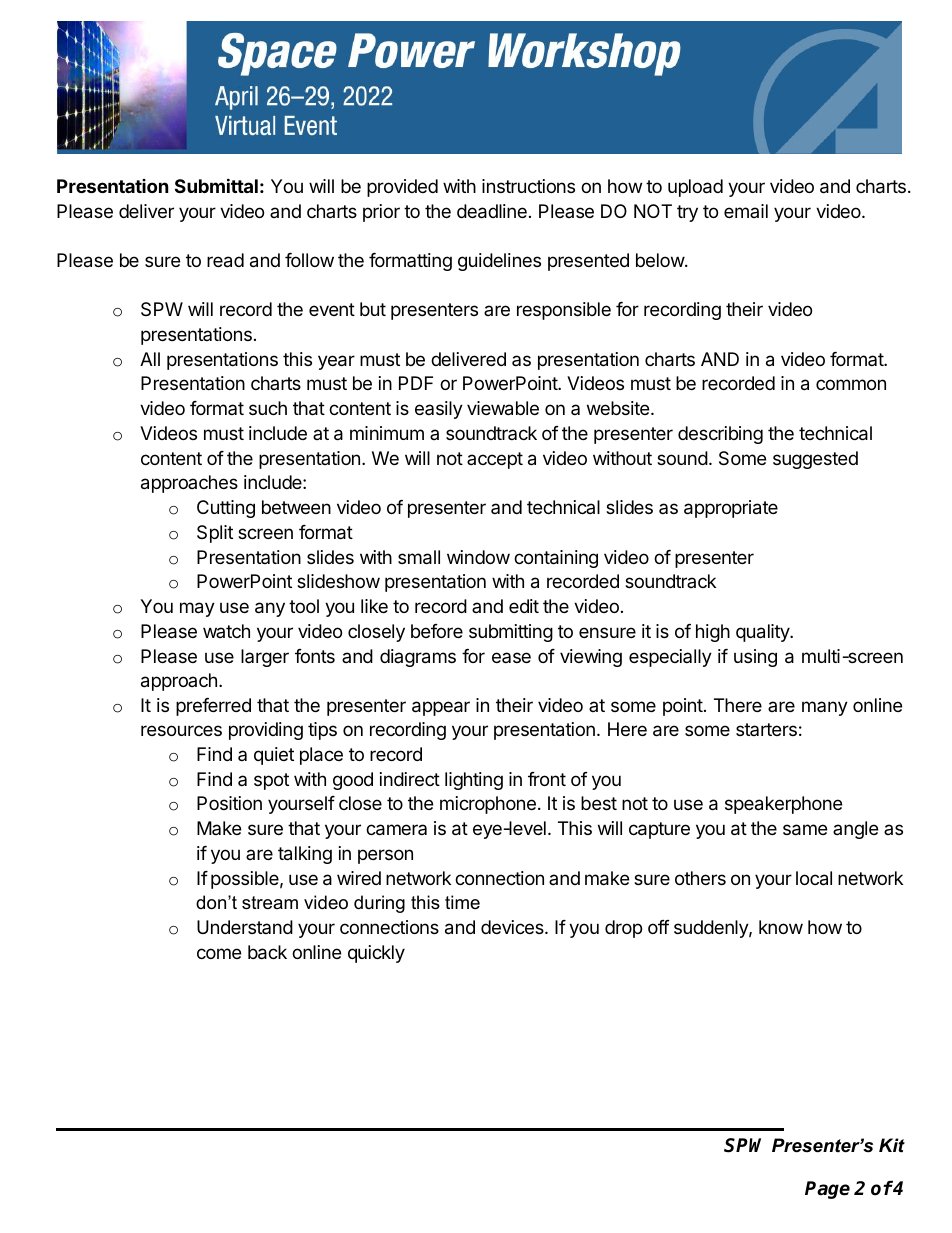  Describe the element at coordinates (815, 460) in the screenshot. I see `suggested` at that location.
